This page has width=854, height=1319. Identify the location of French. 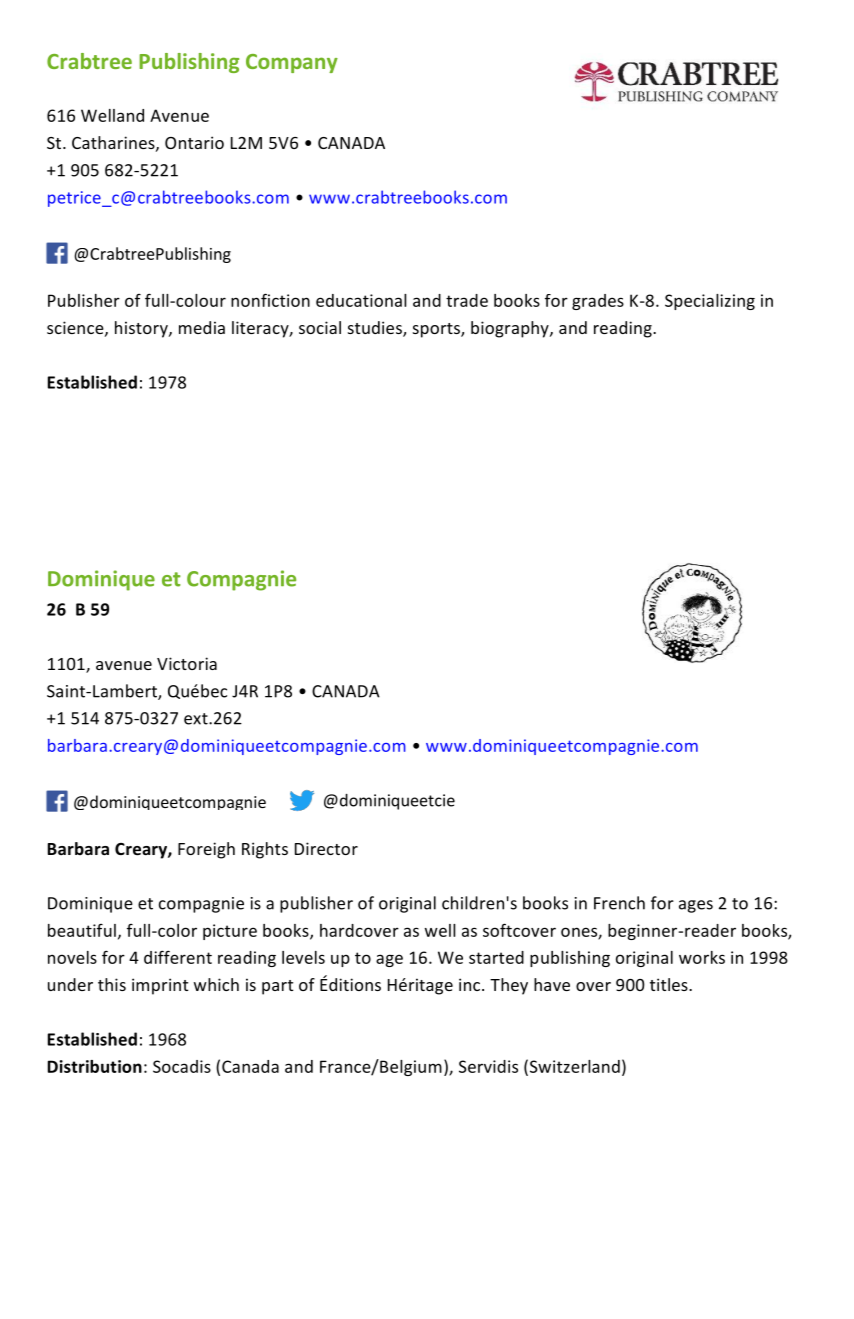
(619, 903).
